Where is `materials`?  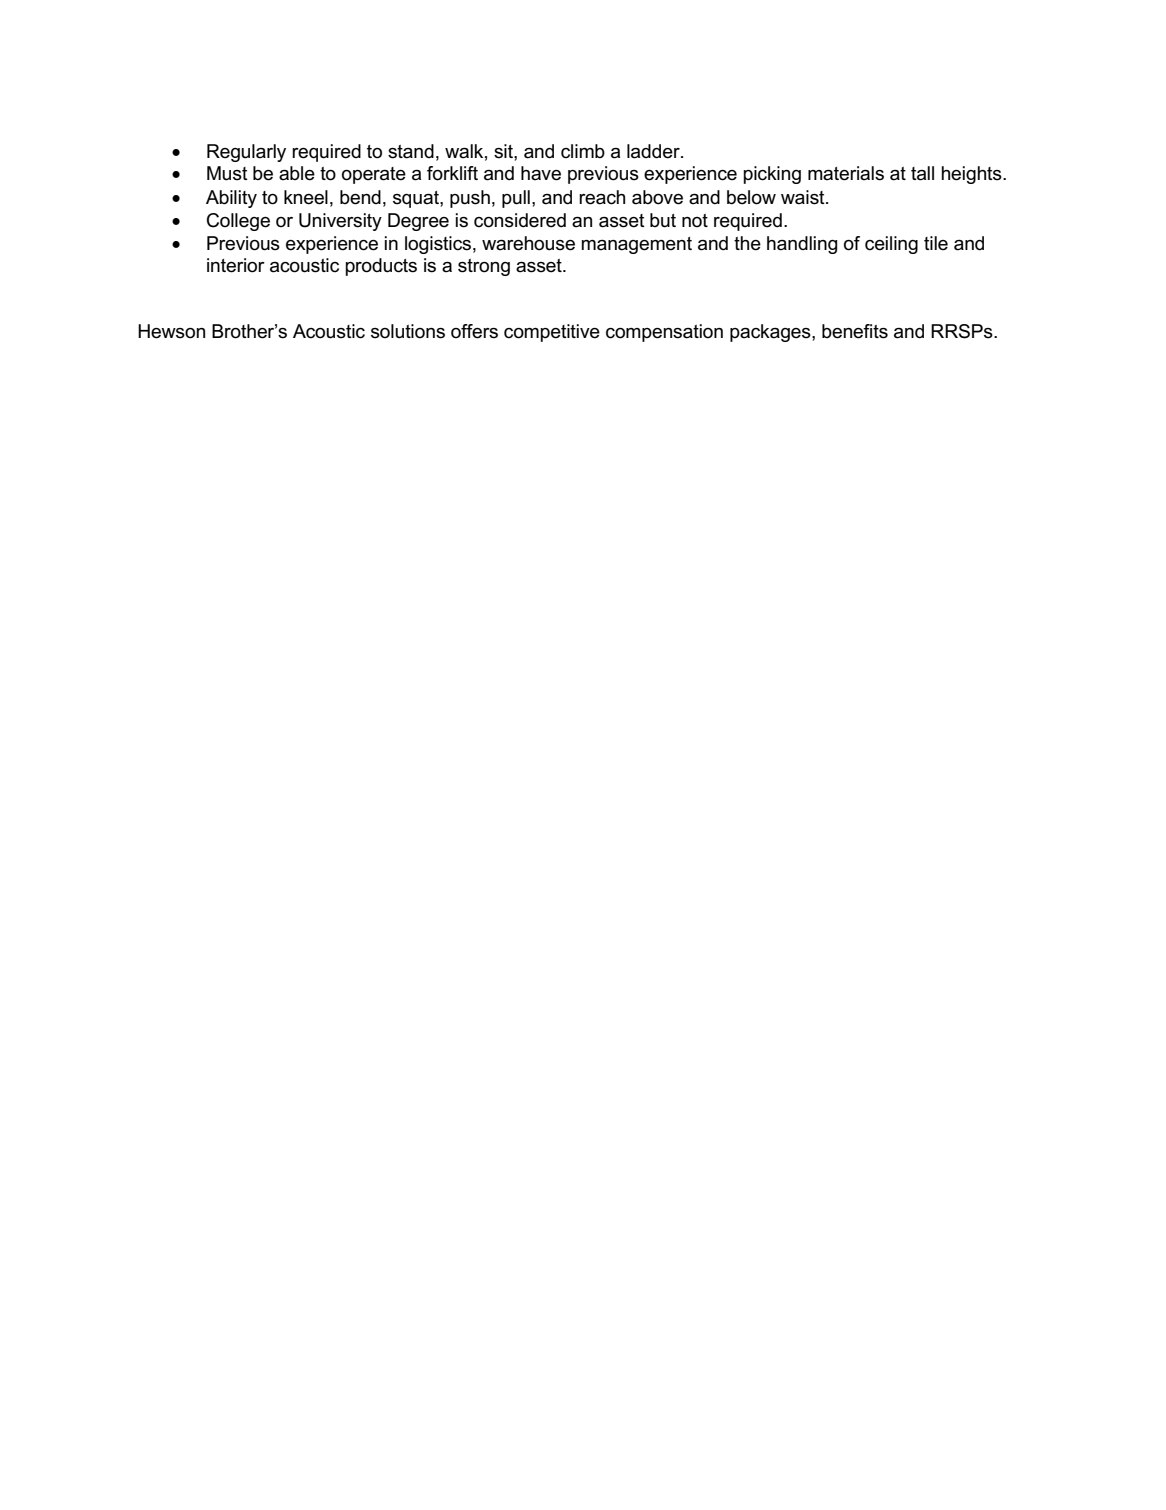 materials is located at coordinates (846, 173).
